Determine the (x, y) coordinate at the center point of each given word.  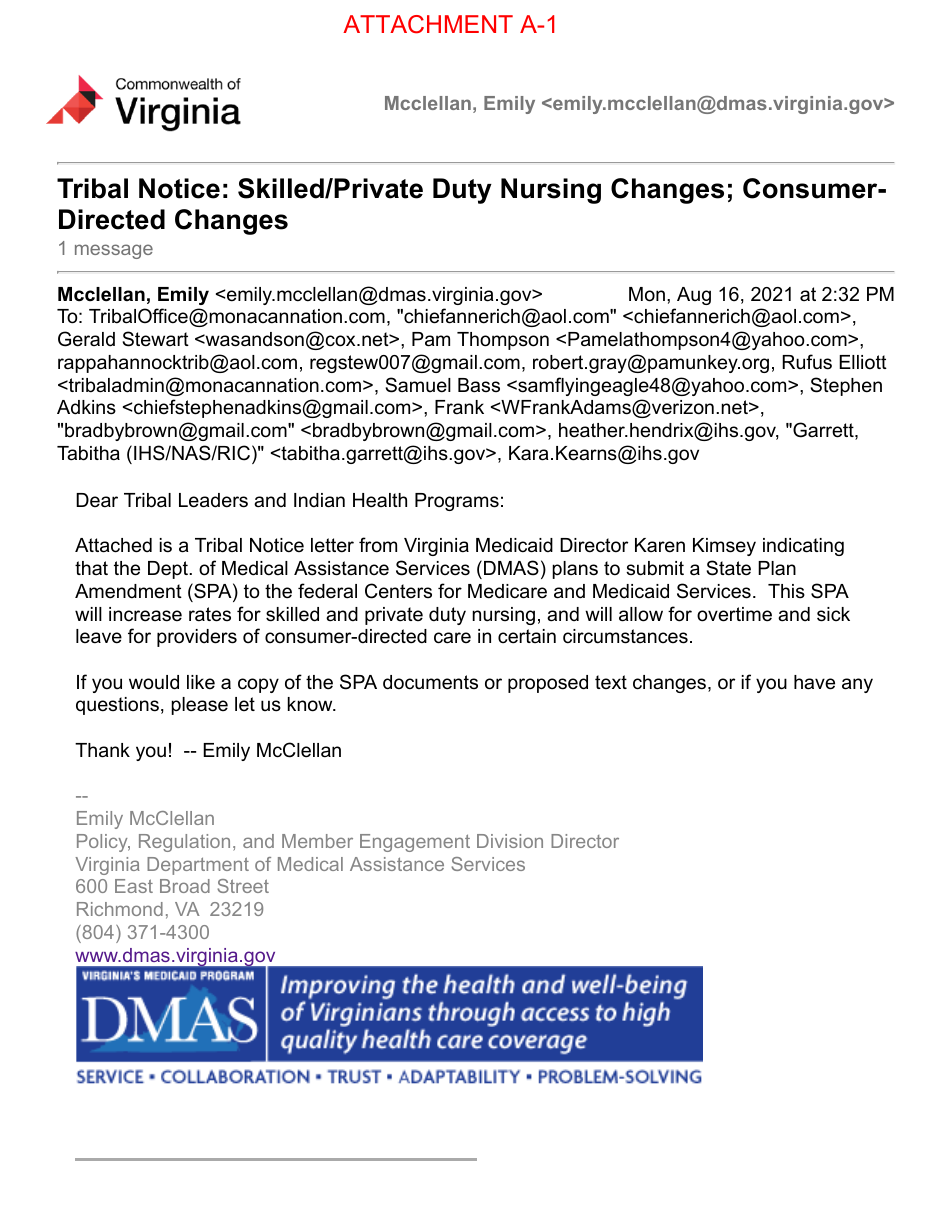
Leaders (213, 500)
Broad (185, 886)
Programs (457, 502)
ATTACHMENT (428, 24)
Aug (694, 296)
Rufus (807, 362)
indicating (803, 547)
